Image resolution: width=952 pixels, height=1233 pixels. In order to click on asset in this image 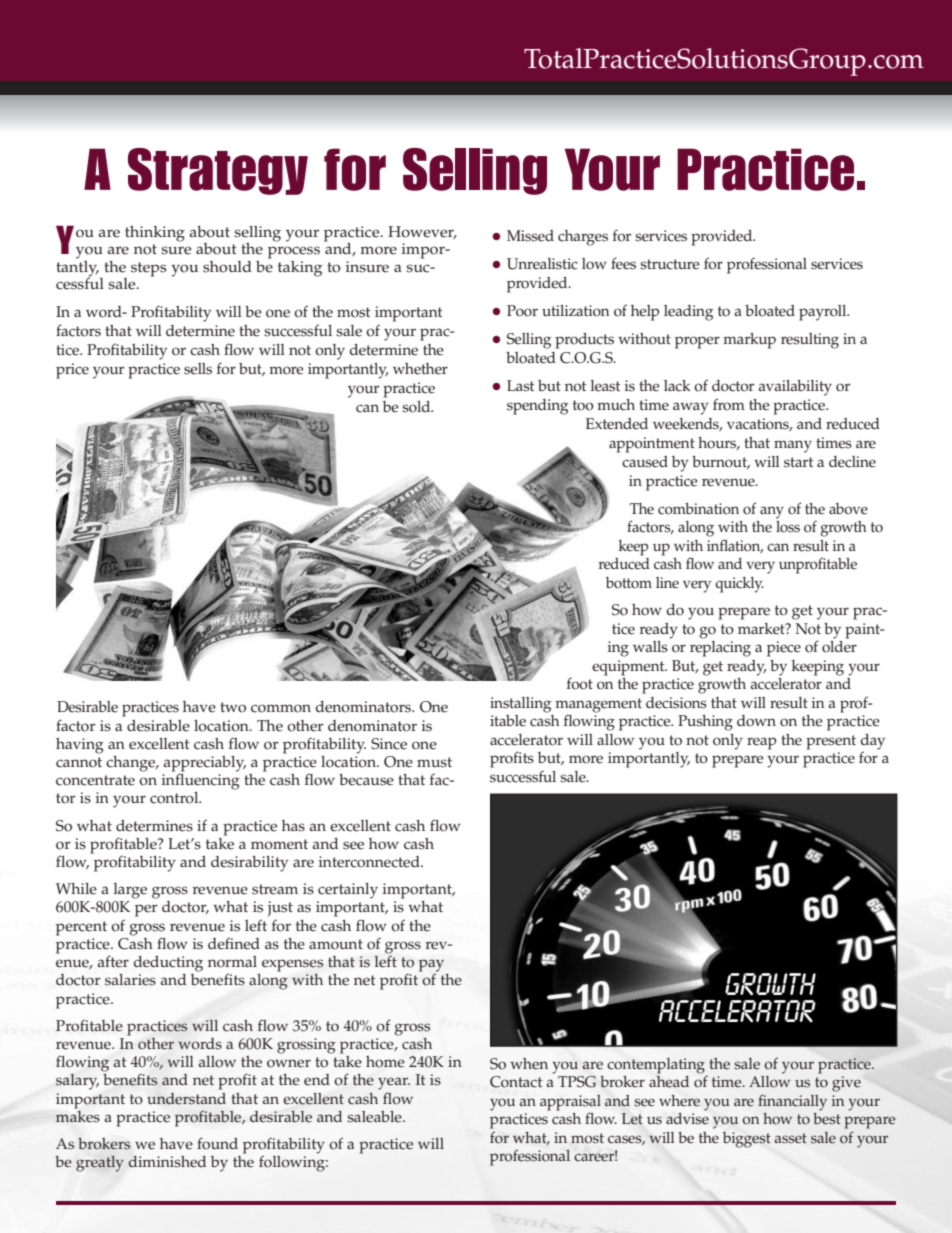, I will do `click(790, 1138)`.
